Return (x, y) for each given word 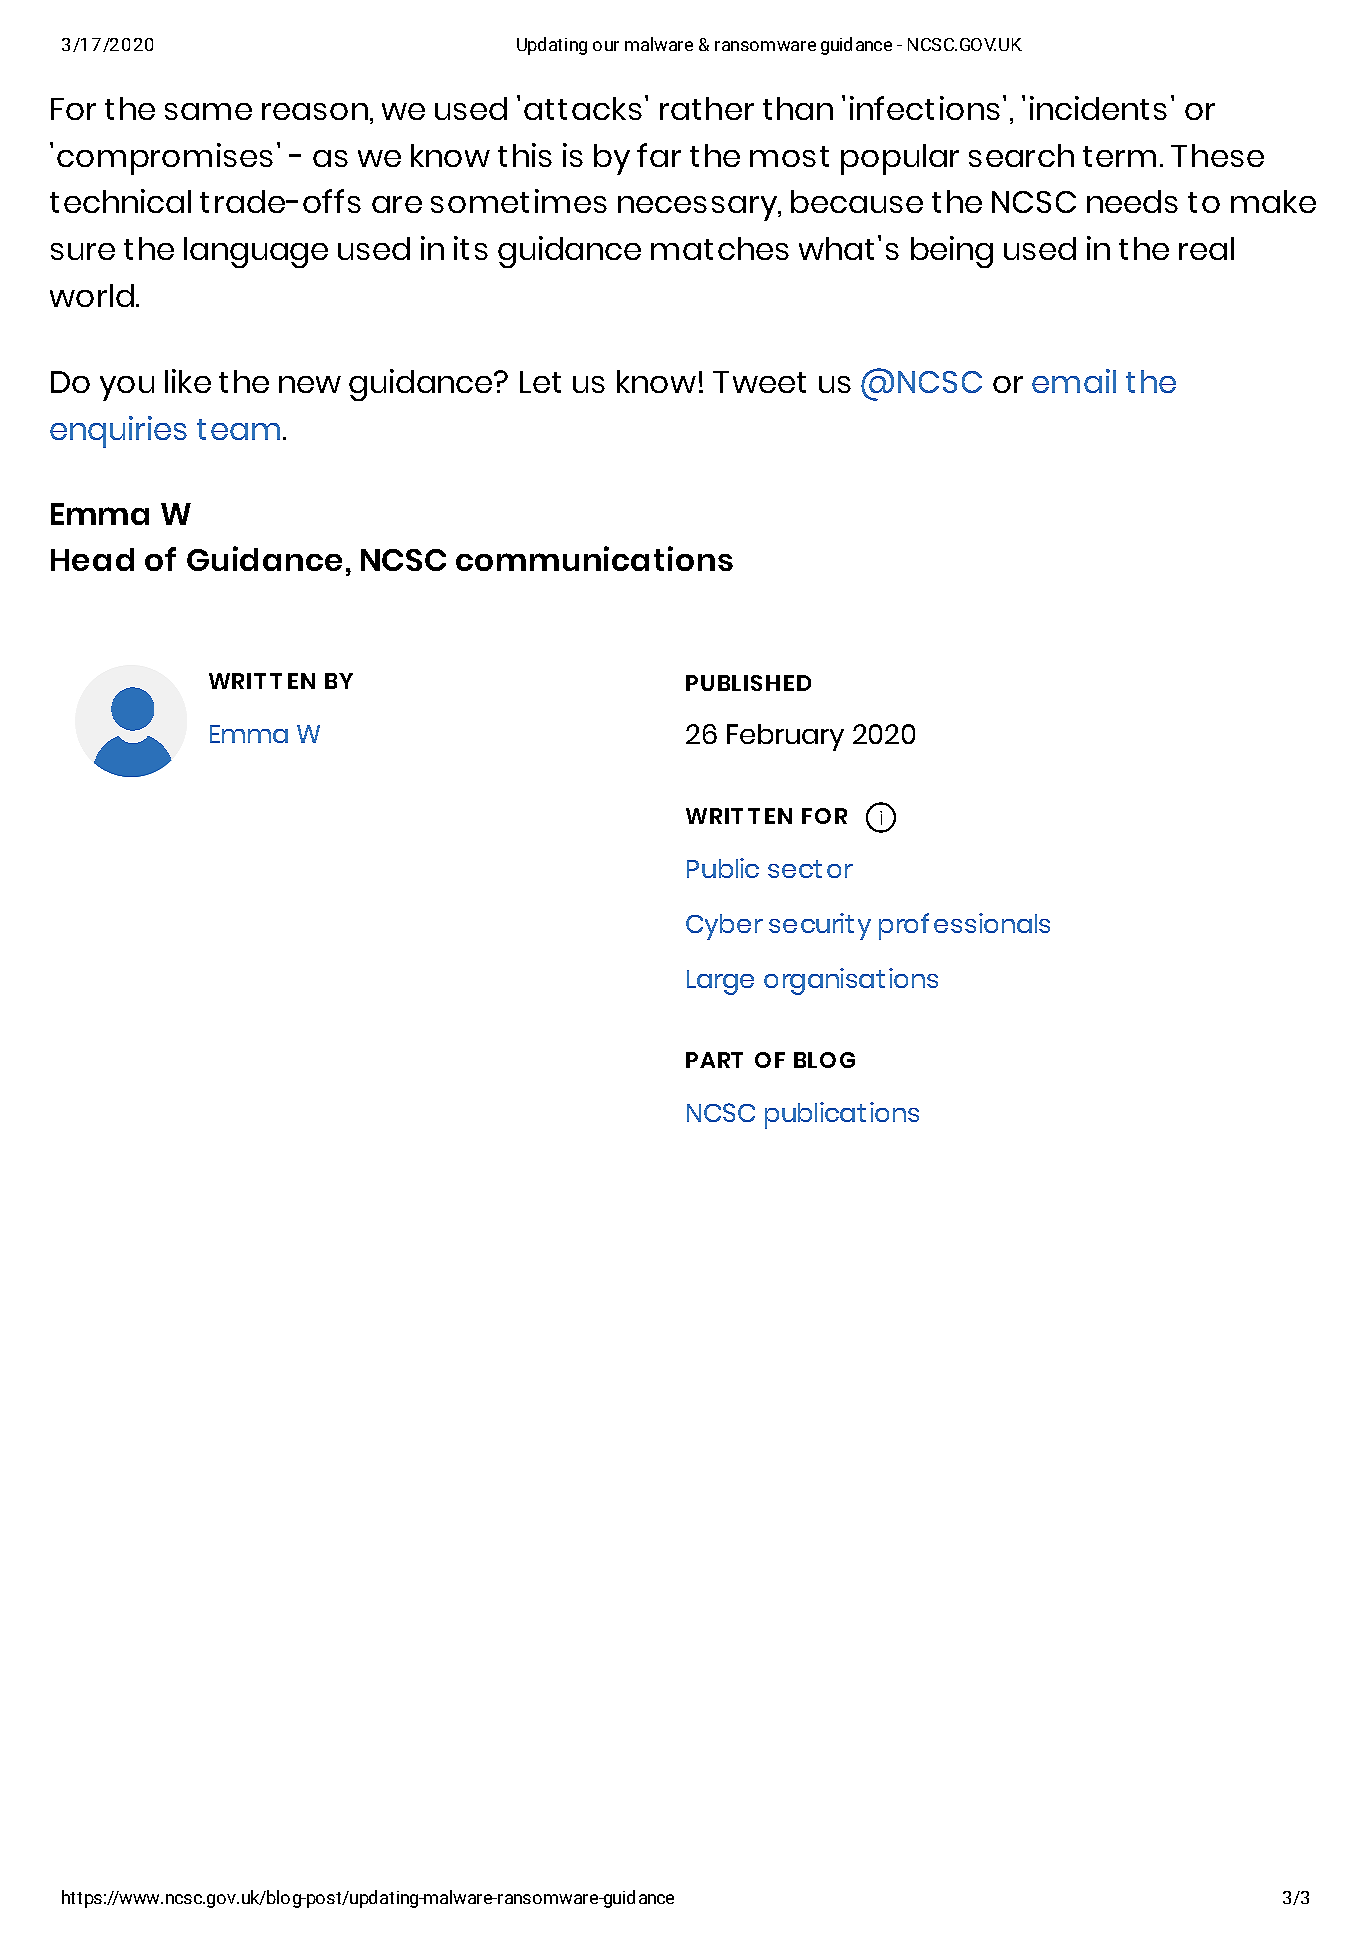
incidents (1098, 108)
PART (714, 1060)
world (92, 295)
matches (720, 248)
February (785, 737)
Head (92, 559)
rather (707, 108)
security (820, 926)
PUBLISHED (748, 683)
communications (594, 558)
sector (810, 869)
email (1074, 381)
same (208, 111)
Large (720, 982)
